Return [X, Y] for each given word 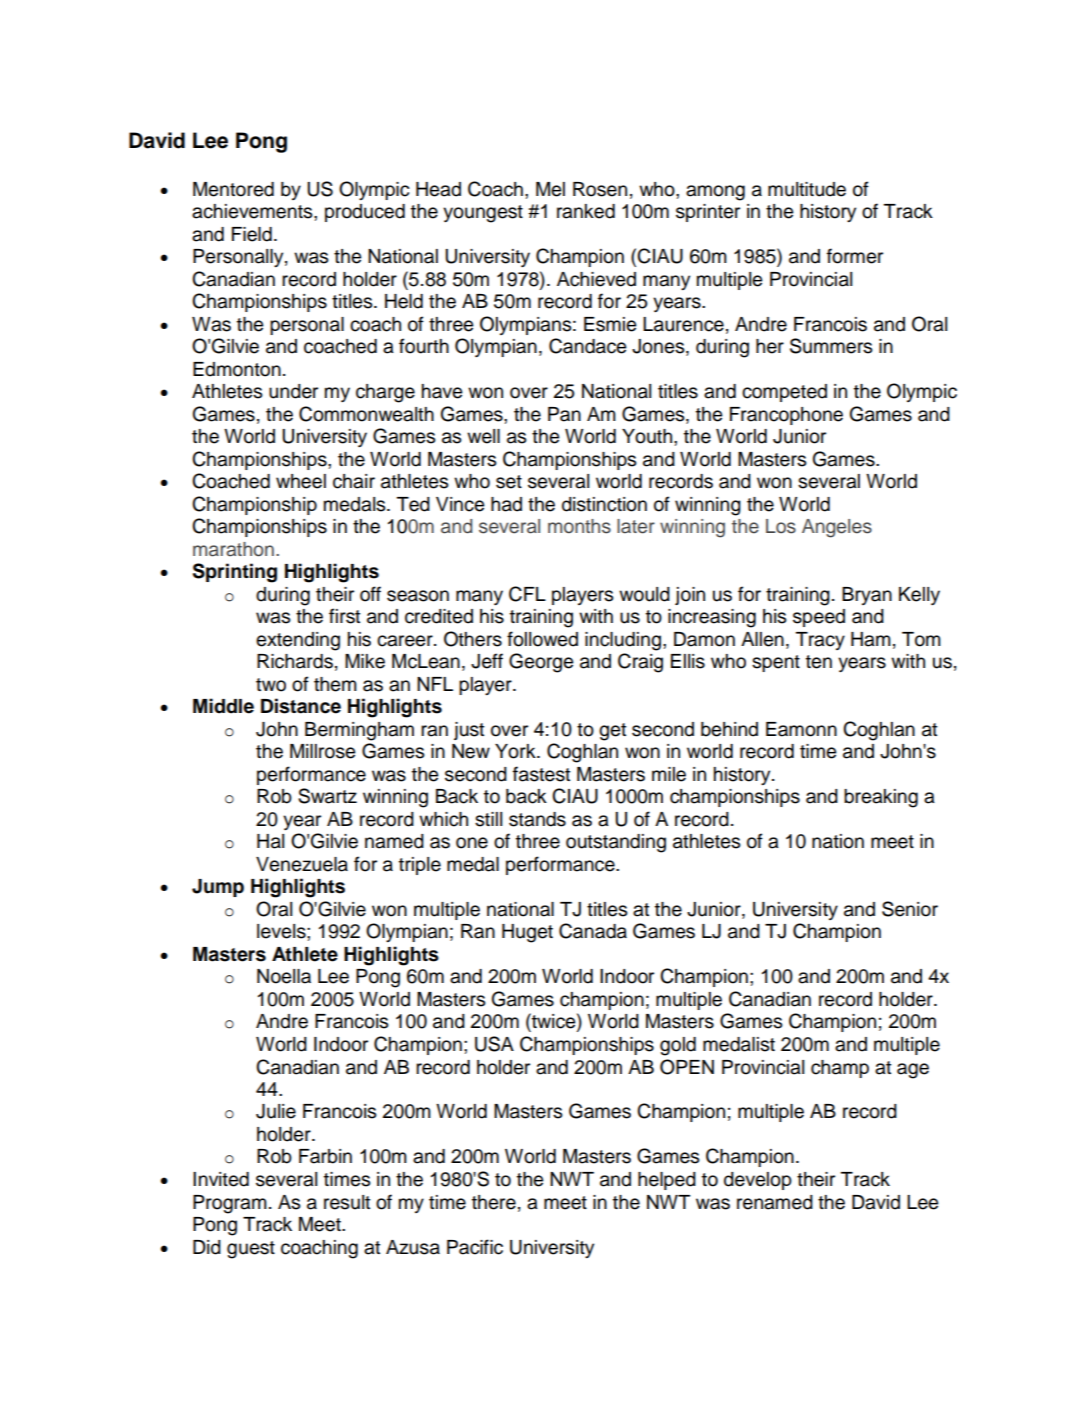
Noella [284, 976]
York [516, 751]
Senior [910, 909]
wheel [301, 481]
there [494, 1202]
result [347, 1202]
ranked [586, 211]
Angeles [837, 528]
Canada [593, 931]
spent [776, 663]
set [509, 482]
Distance [301, 706]
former [855, 256]
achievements [253, 211]
